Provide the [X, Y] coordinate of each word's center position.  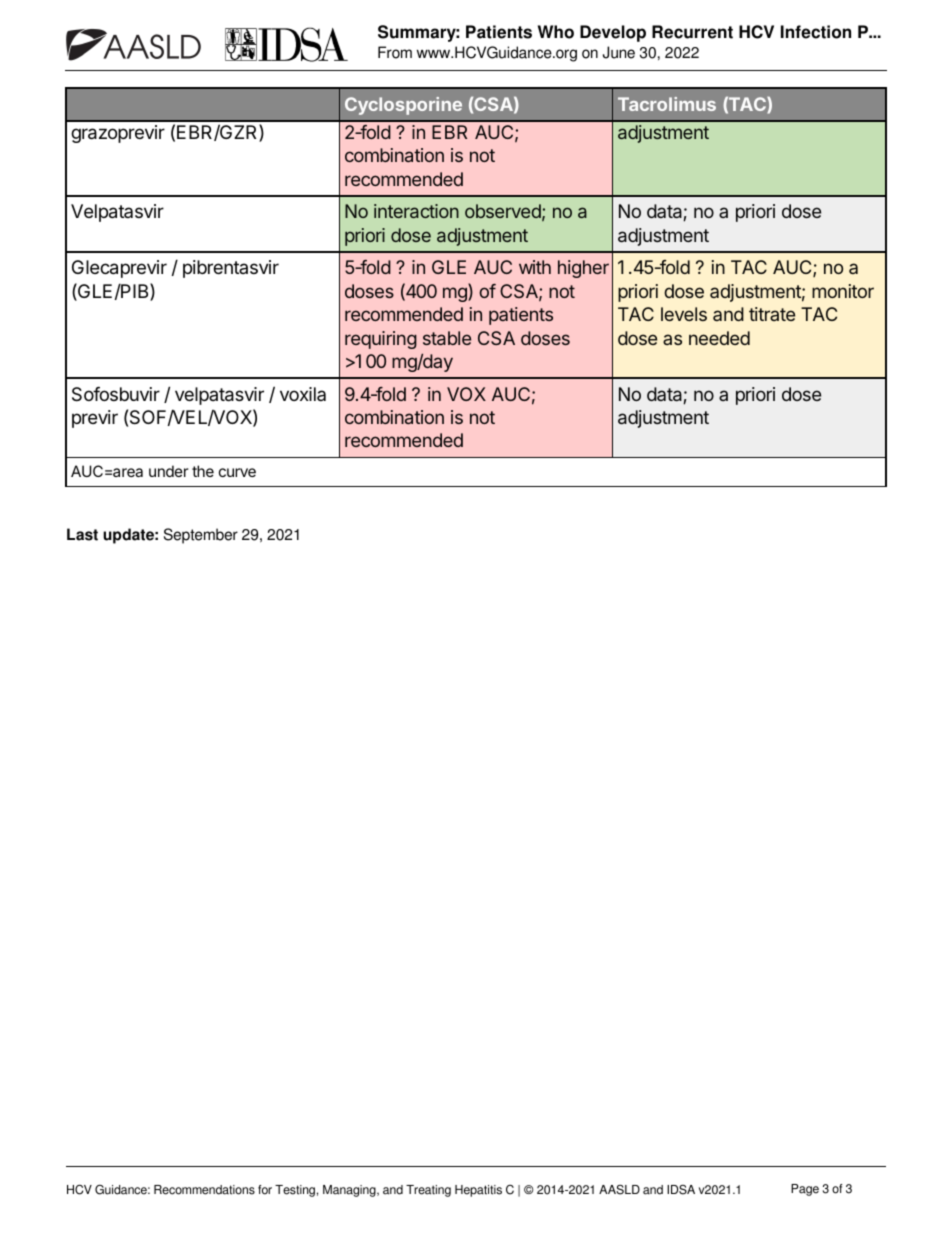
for [265, 1190]
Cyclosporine [403, 106]
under [169, 471]
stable [447, 338]
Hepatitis [478, 1191]
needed [719, 338]
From [395, 52]
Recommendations [204, 1190]
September [201, 536]
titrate [772, 314]
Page [805, 1190]
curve [237, 472]
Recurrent [692, 32]
